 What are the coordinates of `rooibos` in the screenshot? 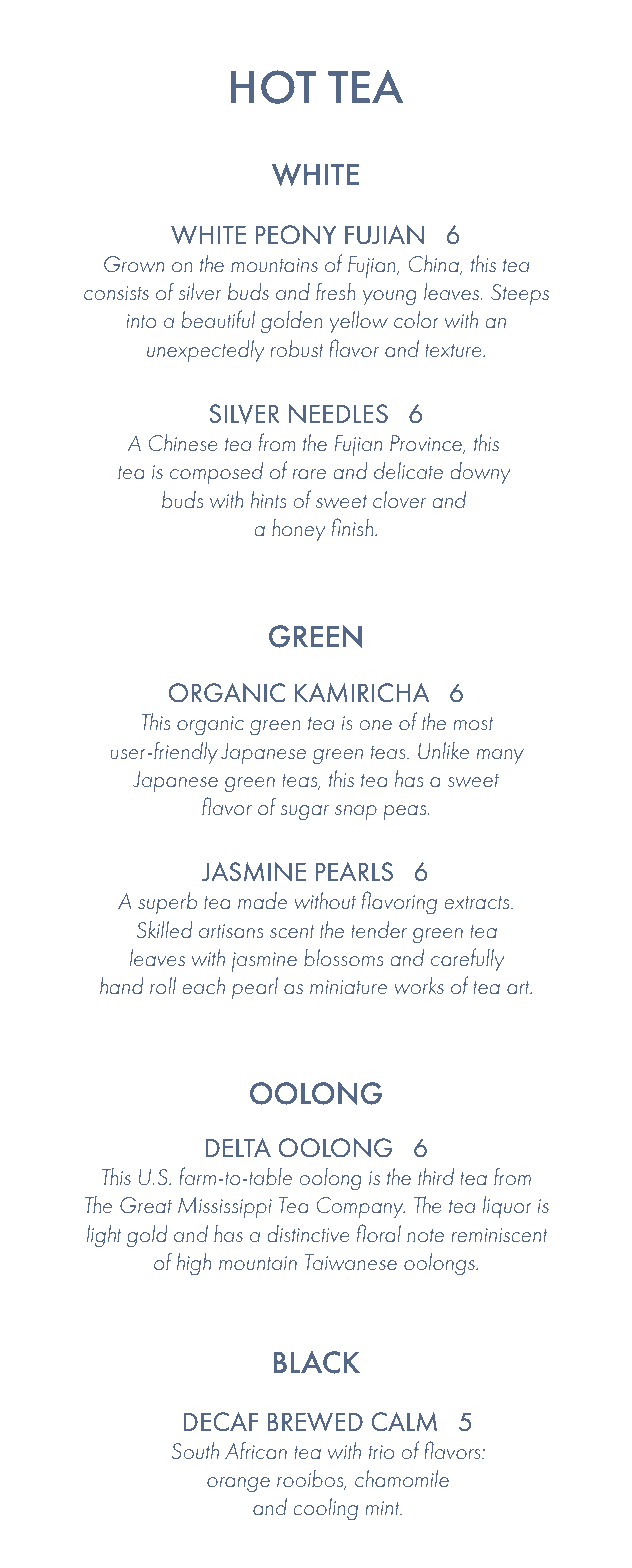 It's located at (311, 1480).
